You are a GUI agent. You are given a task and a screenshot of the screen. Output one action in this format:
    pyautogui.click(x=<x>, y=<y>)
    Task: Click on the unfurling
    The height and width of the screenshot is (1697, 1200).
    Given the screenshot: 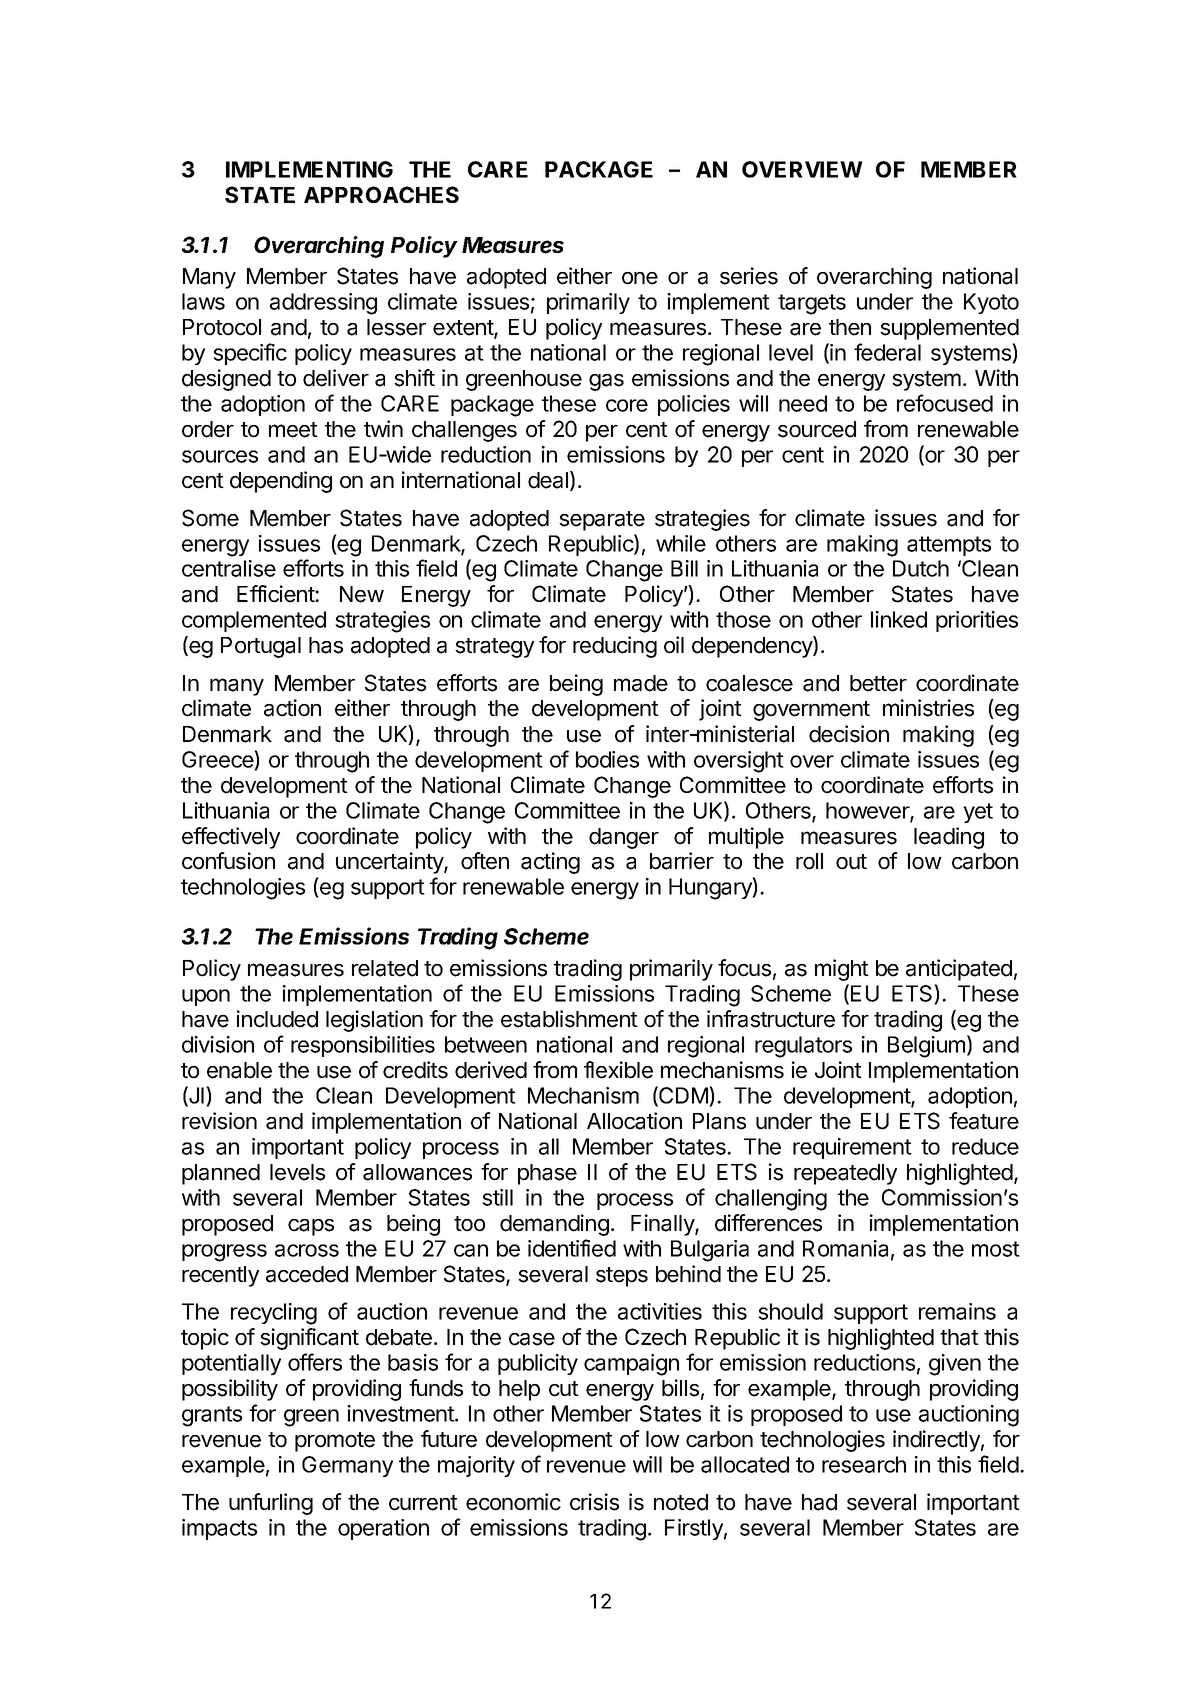 What is the action you would take?
    pyautogui.click(x=271, y=1504)
